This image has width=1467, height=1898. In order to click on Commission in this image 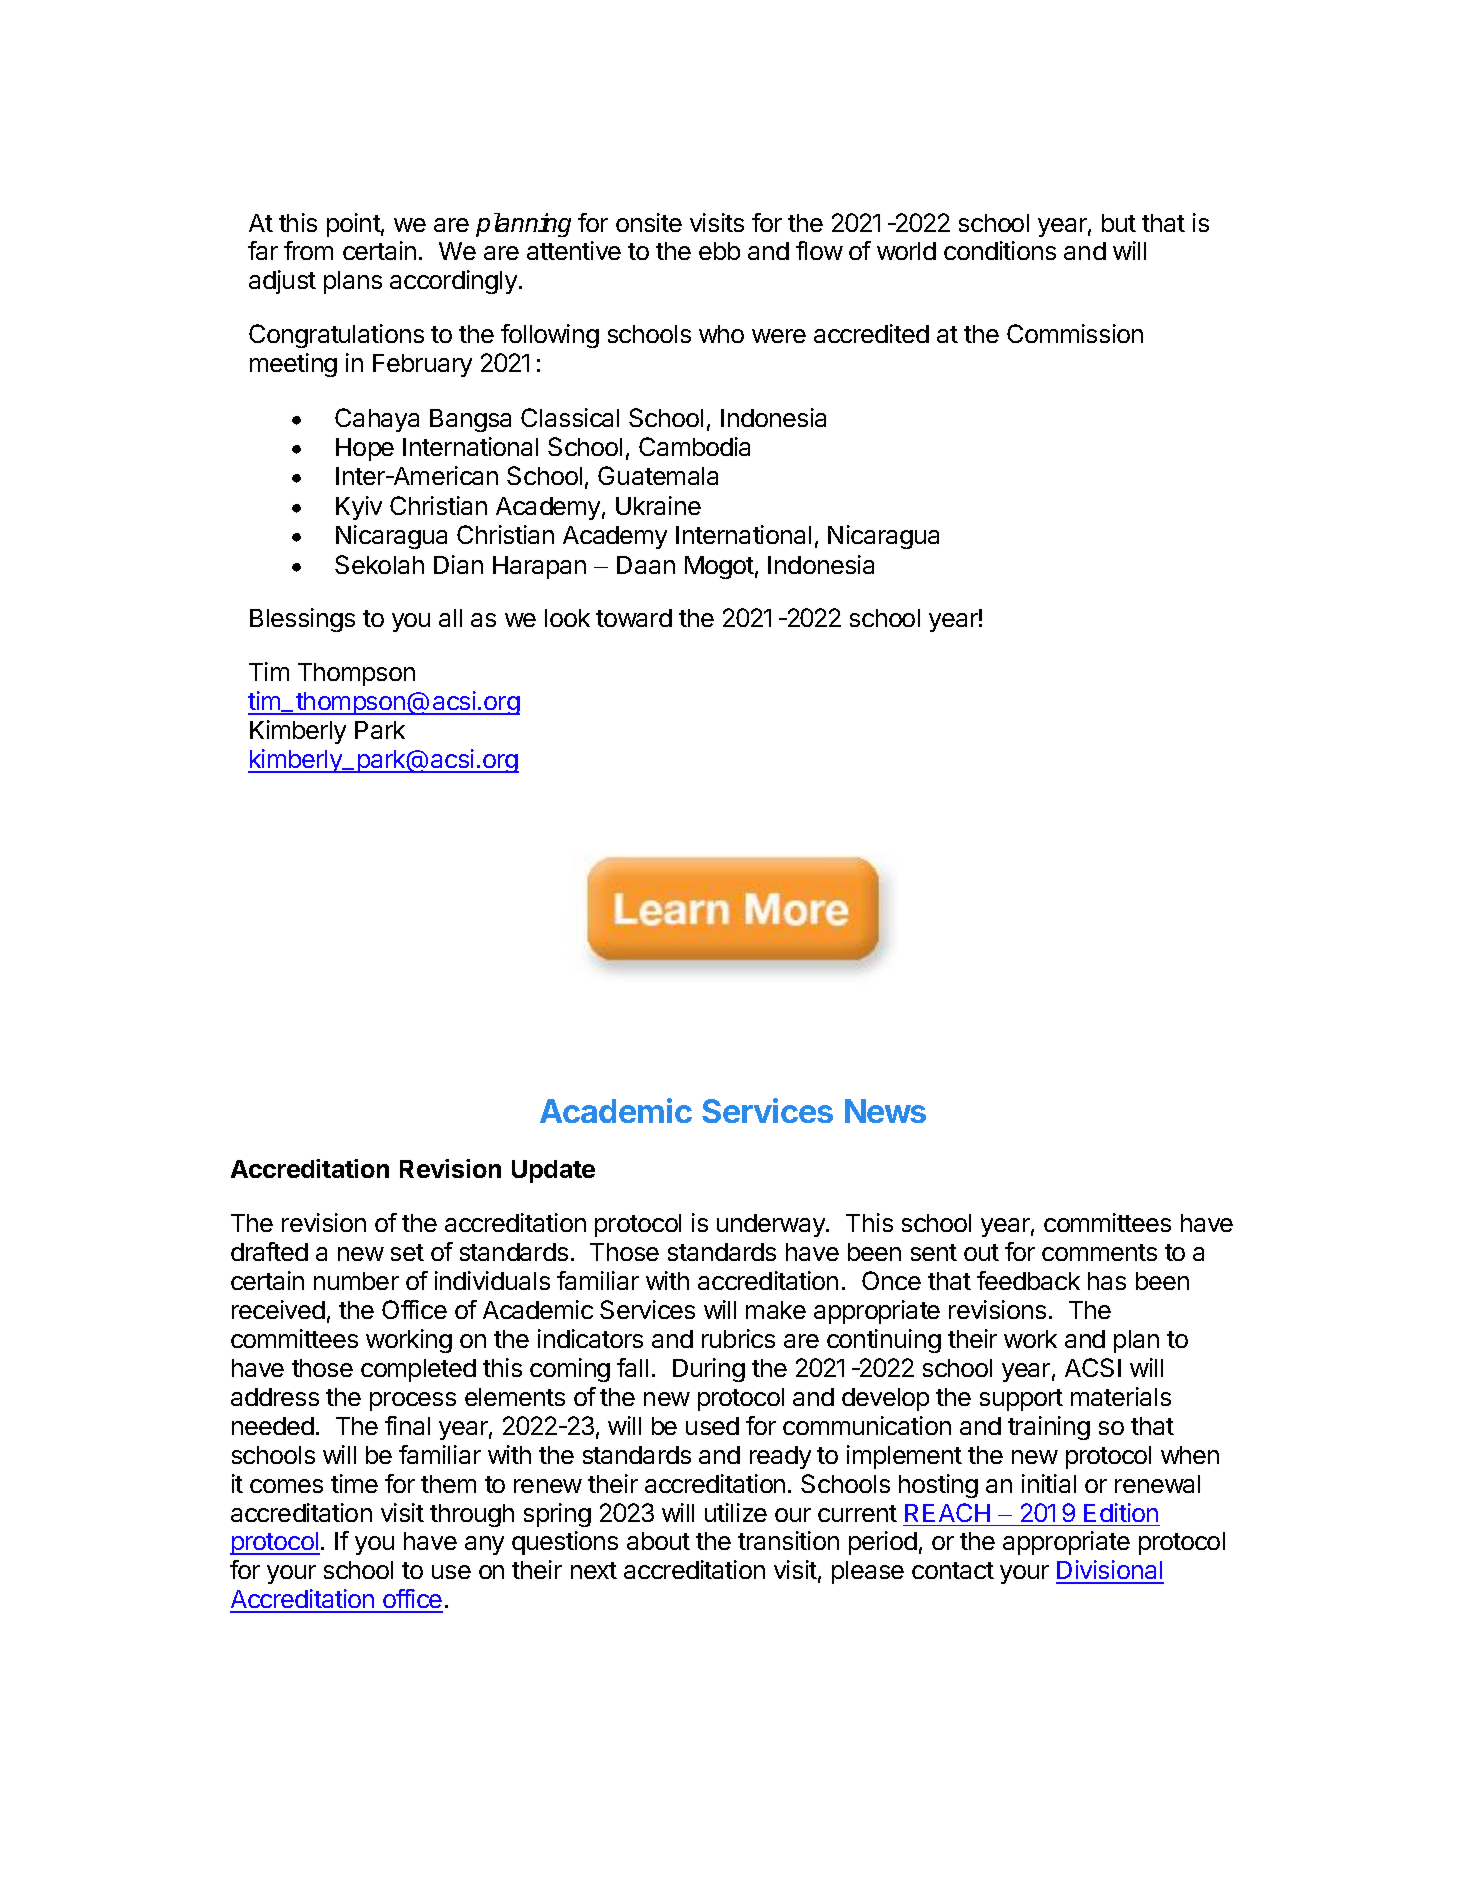, I will do `click(1075, 333)`.
